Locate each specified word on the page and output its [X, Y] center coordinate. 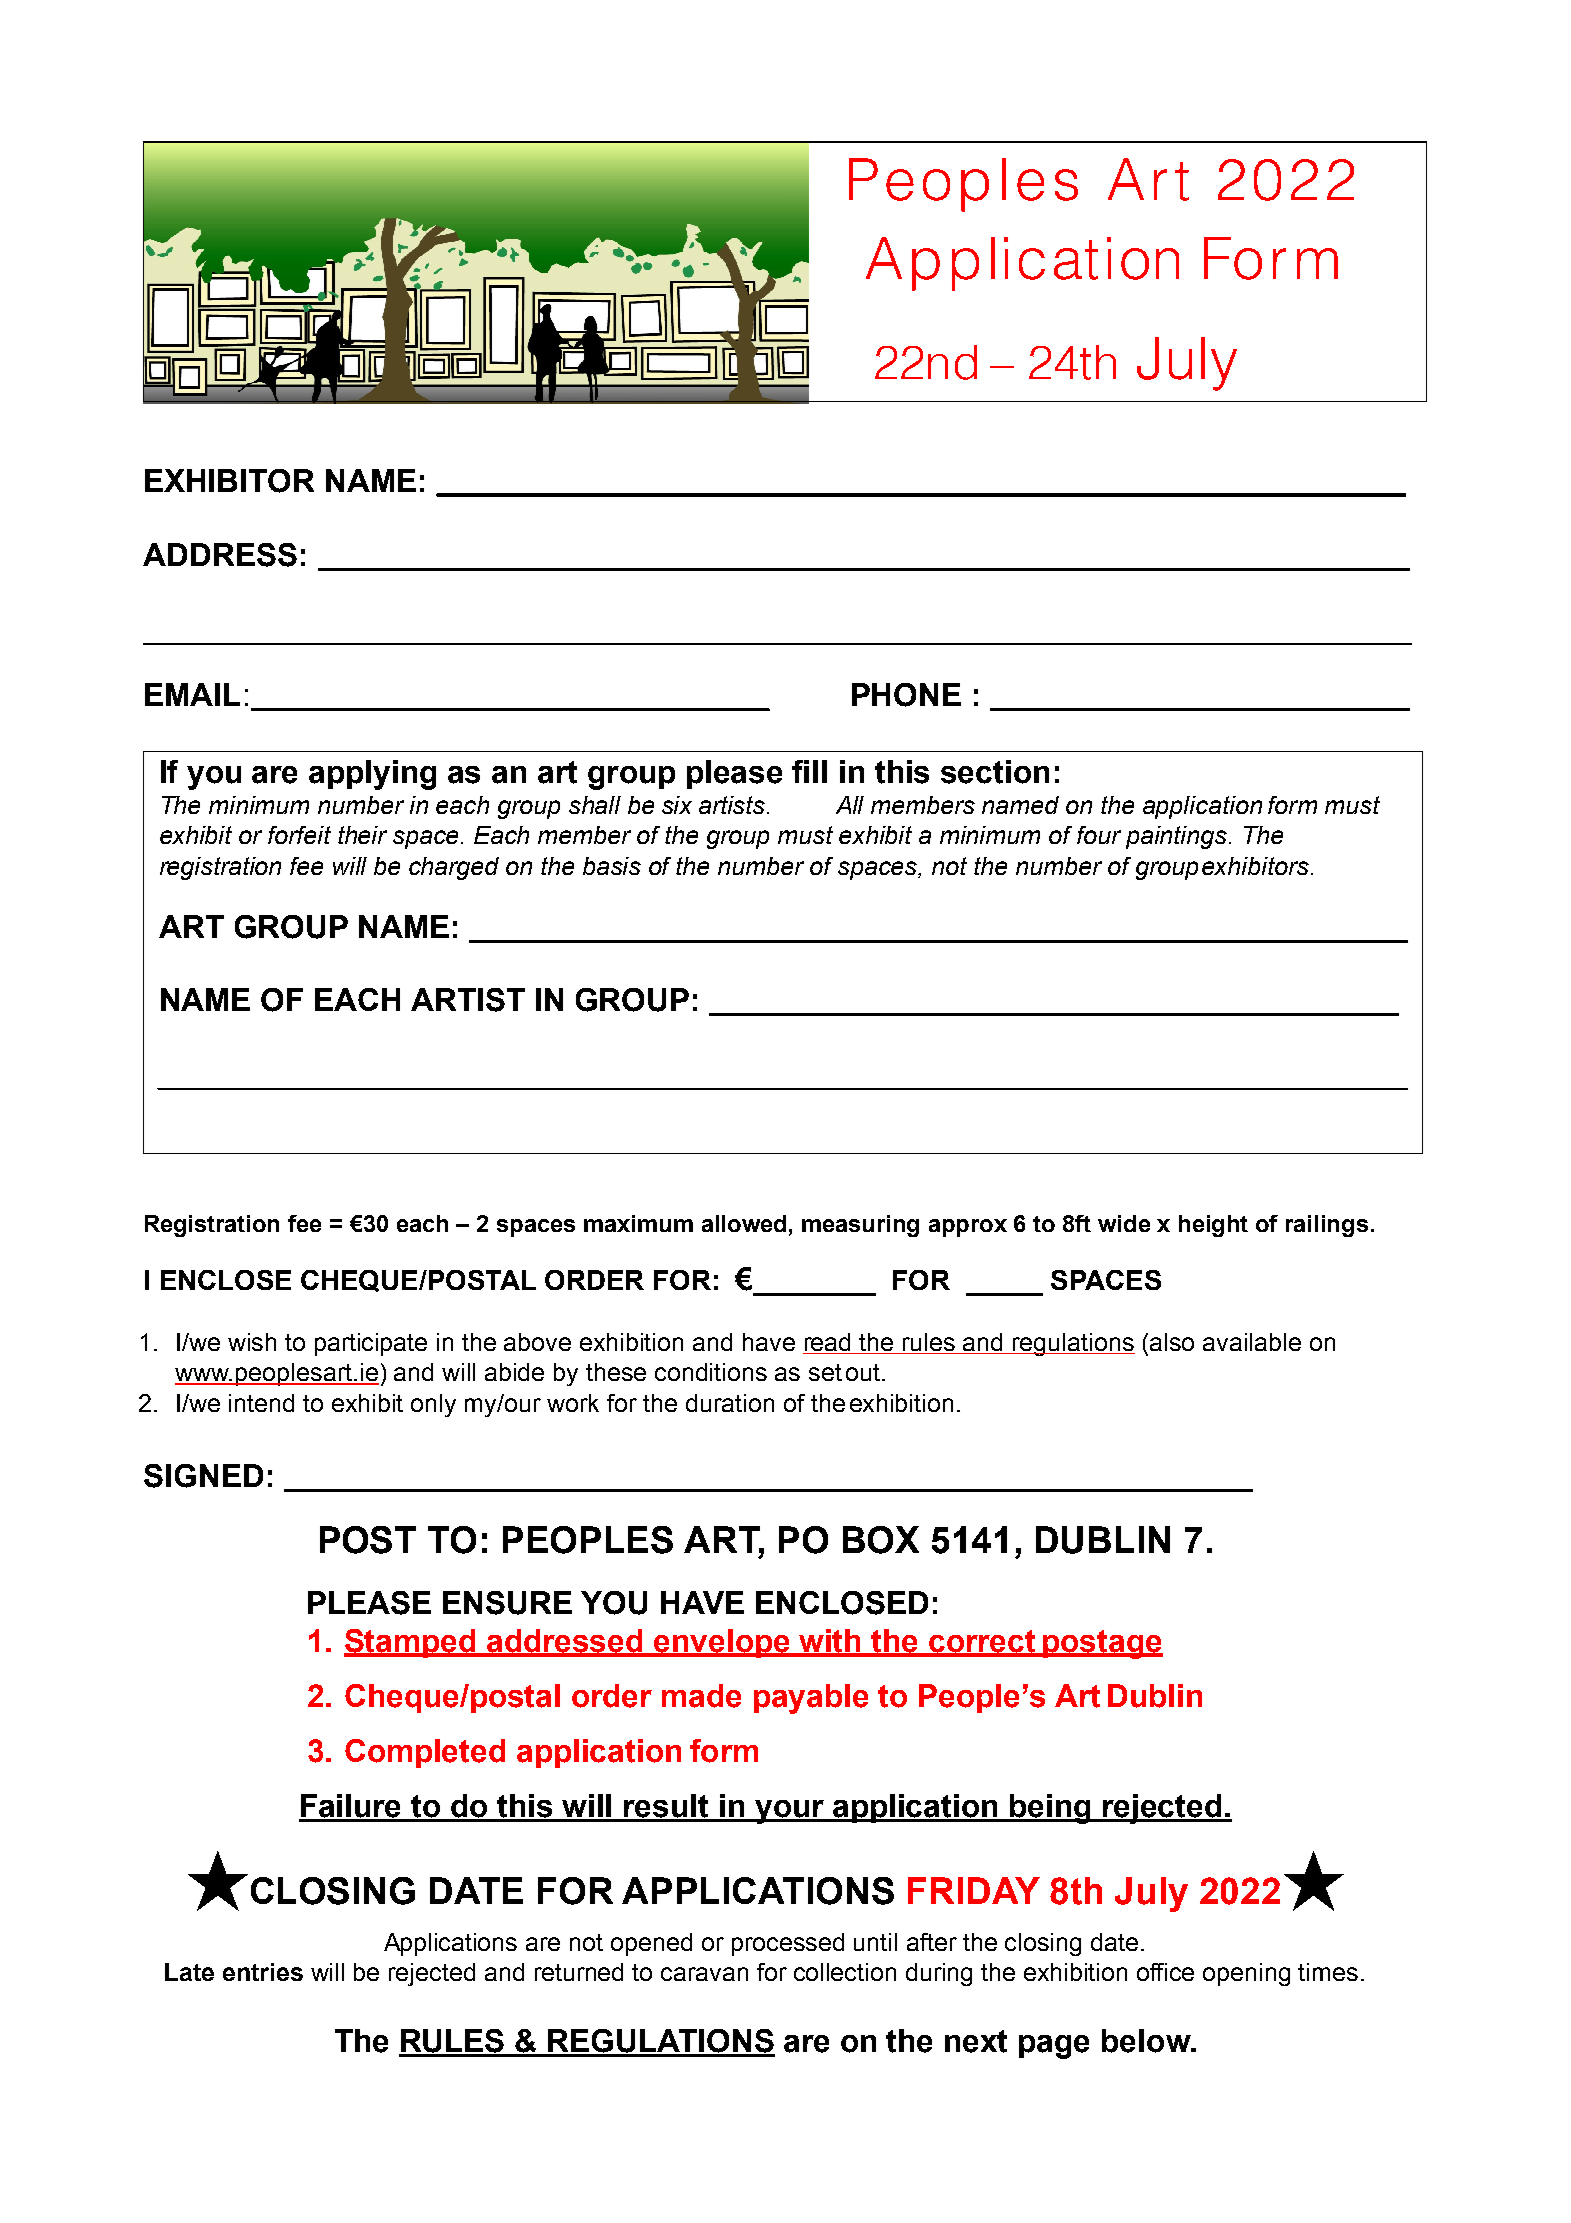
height [1213, 1226]
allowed [744, 1223]
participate [371, 1344]
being [1051, 1809]
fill [809, 771]
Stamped [411, 1643]
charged [454, 868]
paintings [1178, 837]
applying [372, 775]
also [1172, 1342]
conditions [711, 1372]
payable [811, 1699]
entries [263, 1972]
